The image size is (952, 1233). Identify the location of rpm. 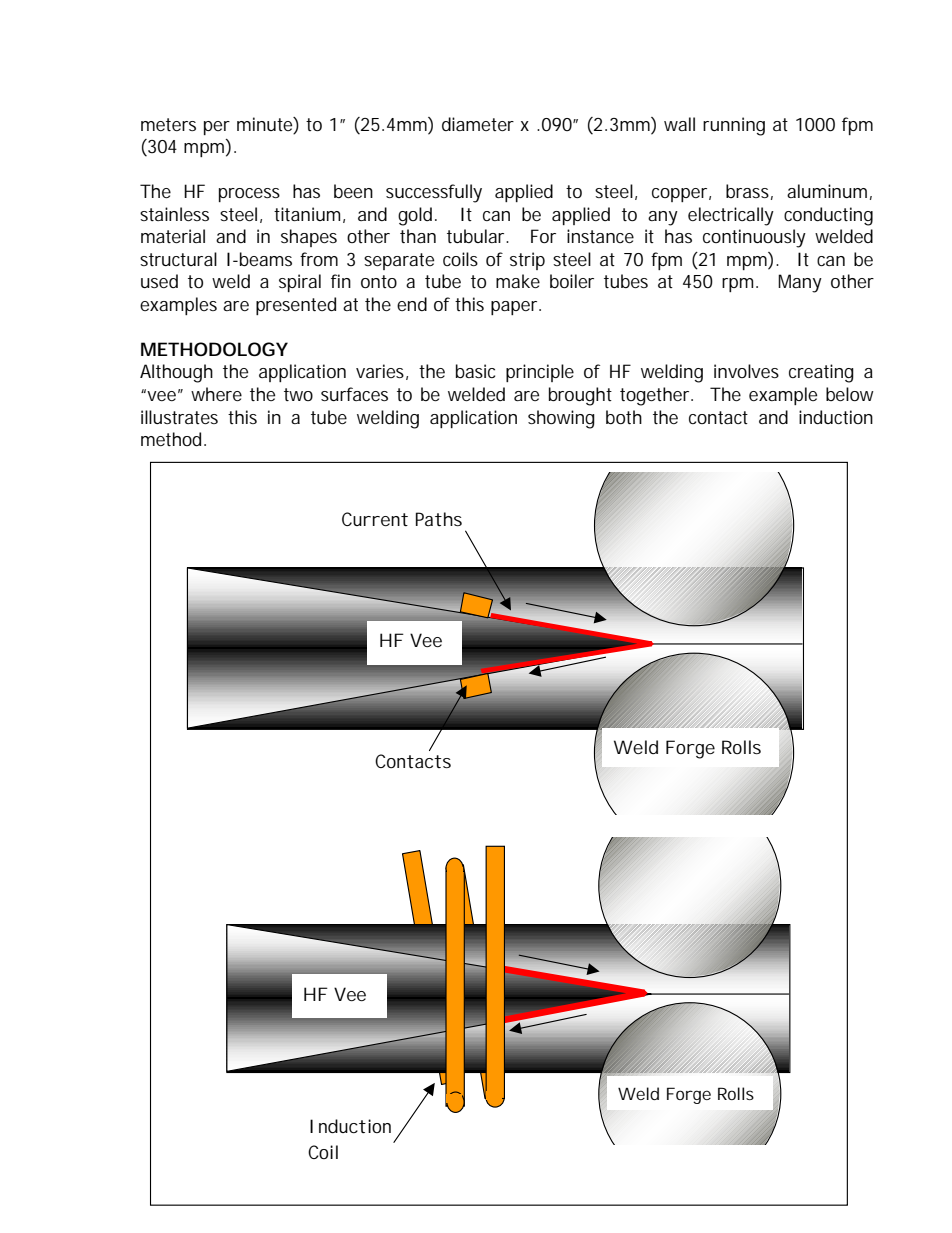
(737, 285).
